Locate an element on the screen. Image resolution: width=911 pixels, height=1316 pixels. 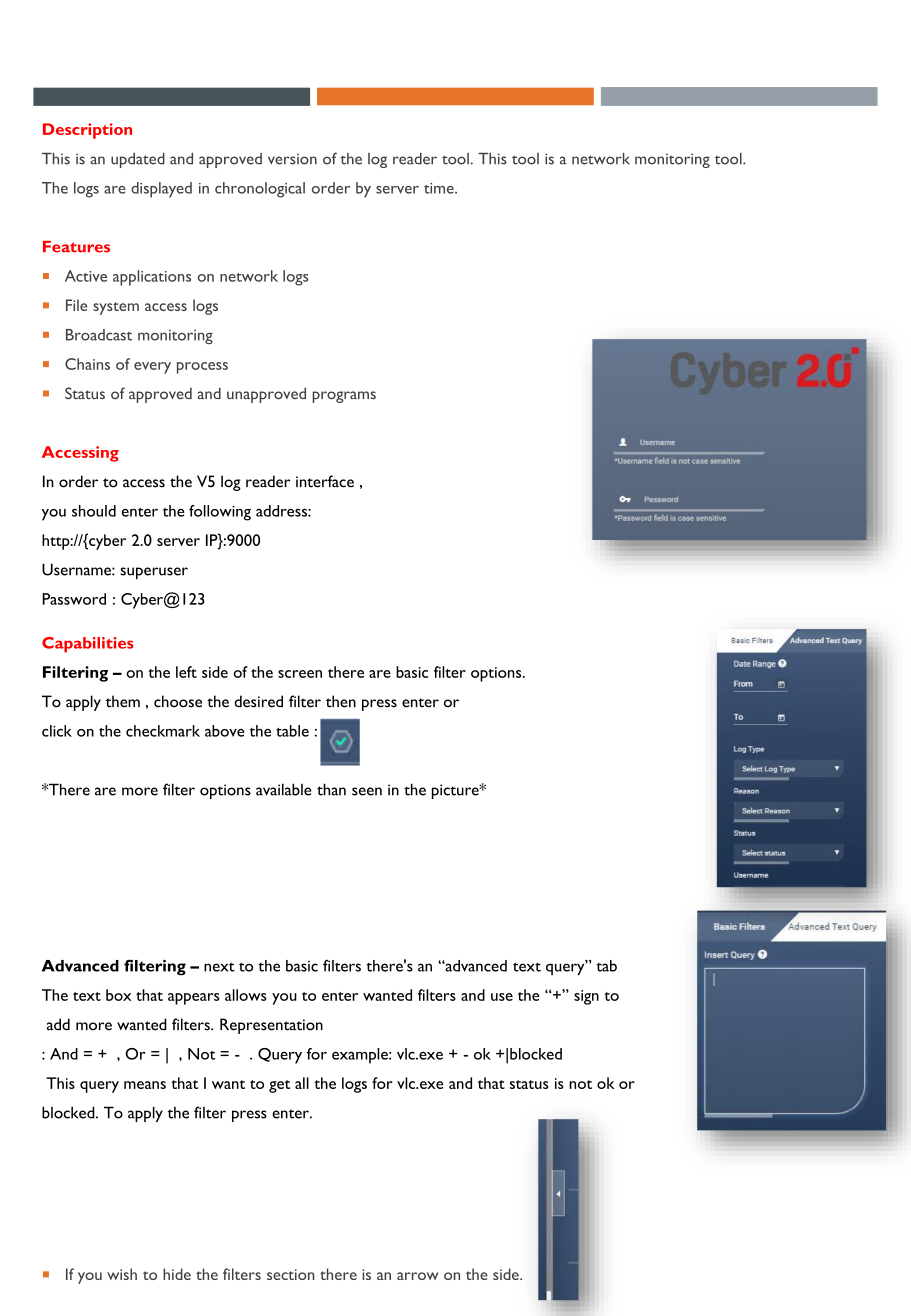
section is located at coordinates (290, 1274).
